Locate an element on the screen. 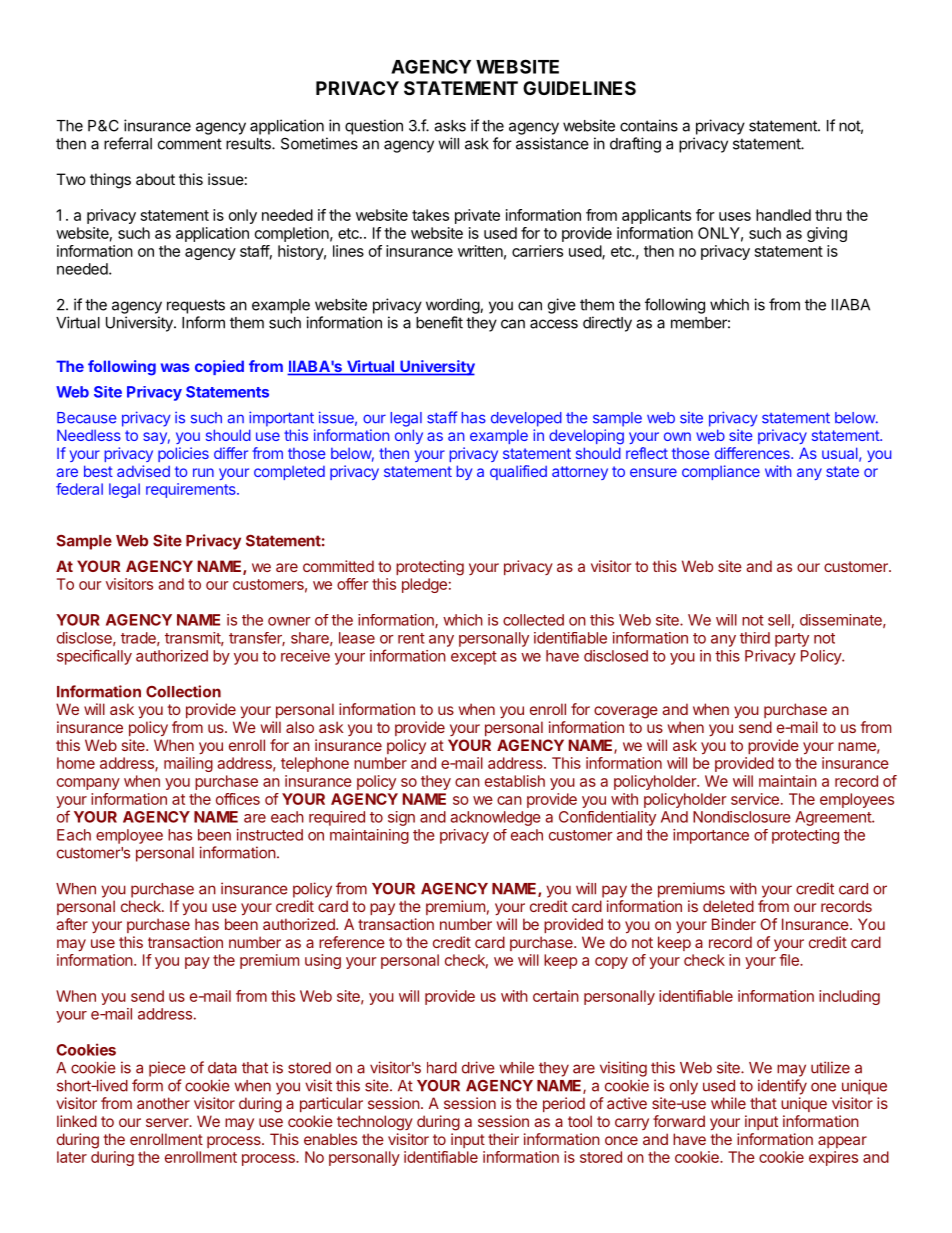 The height and width of the screenshot is (1233, 952). advised is located at coordinates (143, 471).
